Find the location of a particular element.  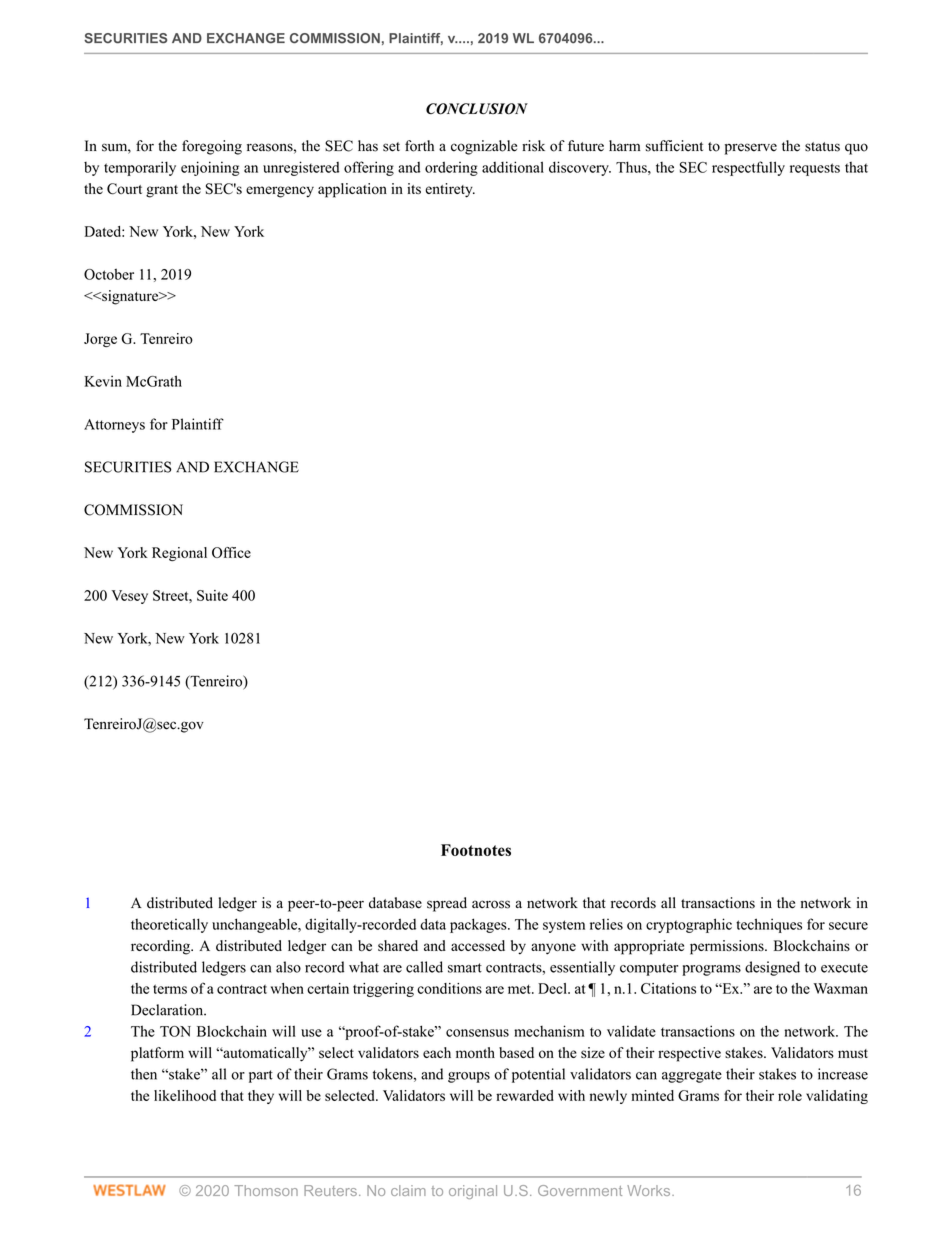

foregoing is located at coordinates (212, 147).
